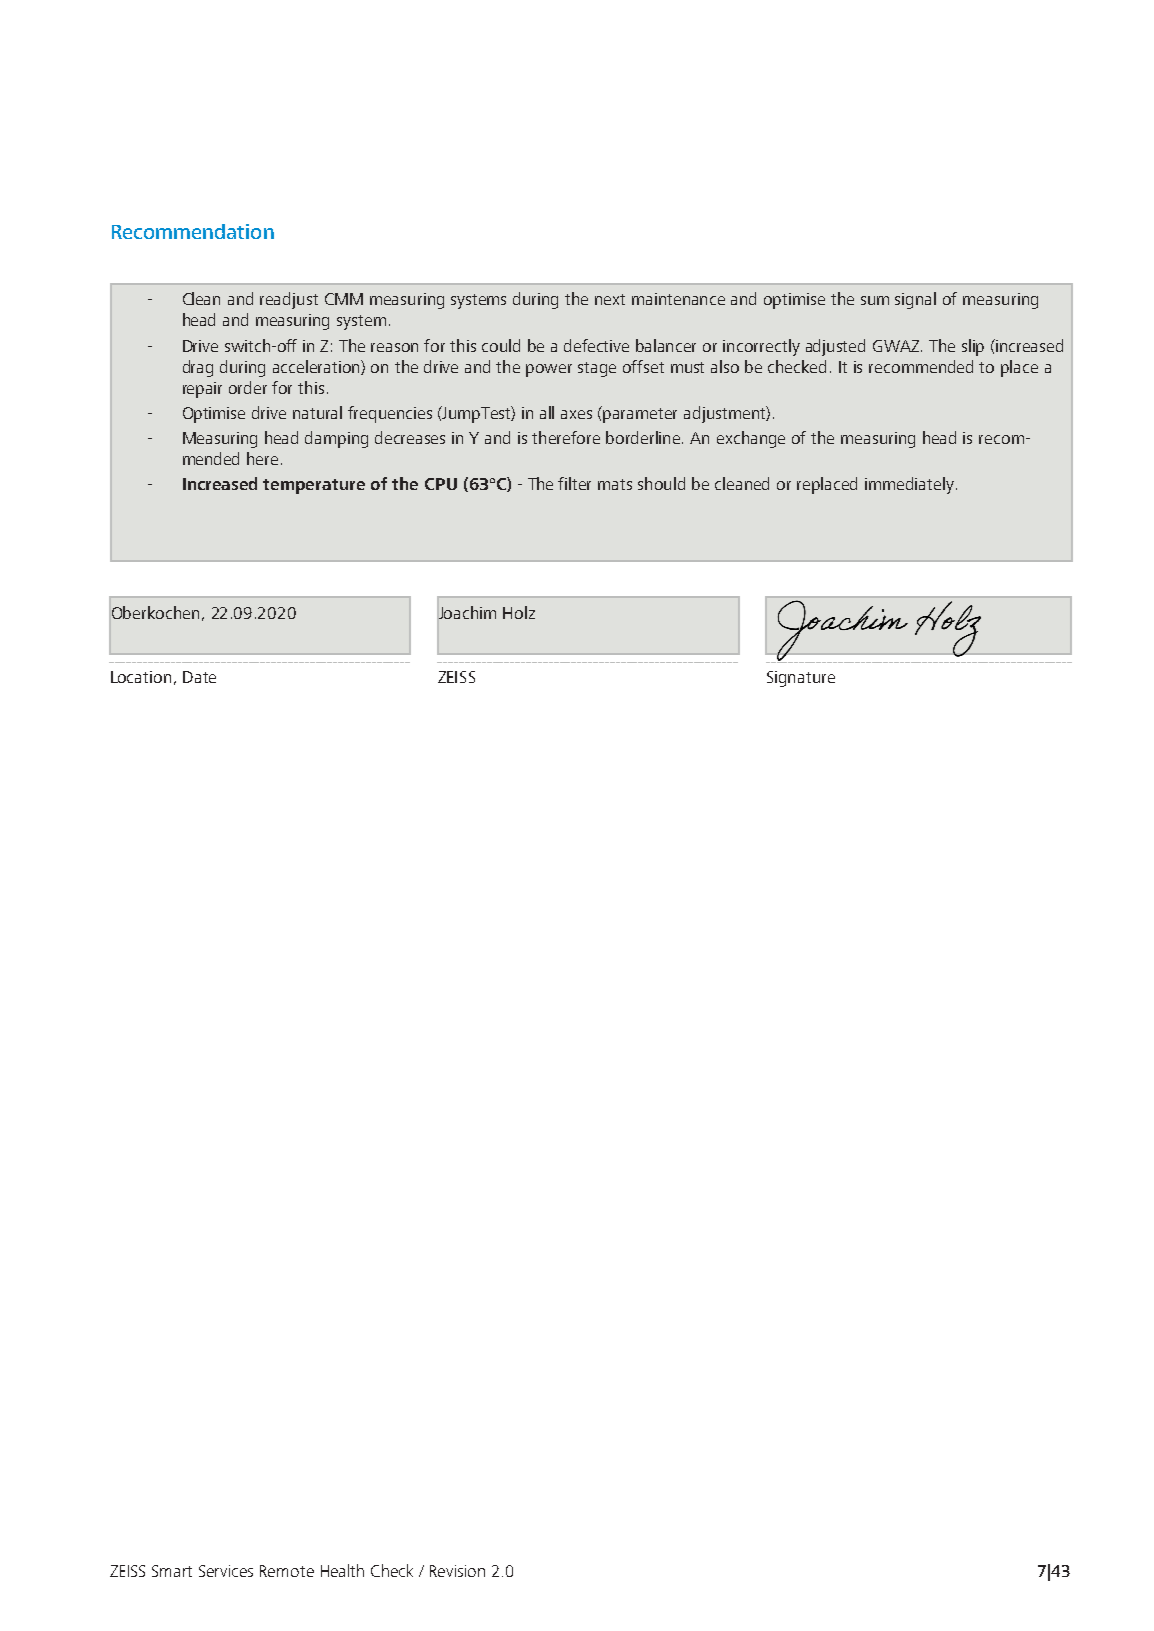 This page has width=1154, height=1631. Describe the element at coordinates (226, 1571) in the page. I see `Services` at that location.
